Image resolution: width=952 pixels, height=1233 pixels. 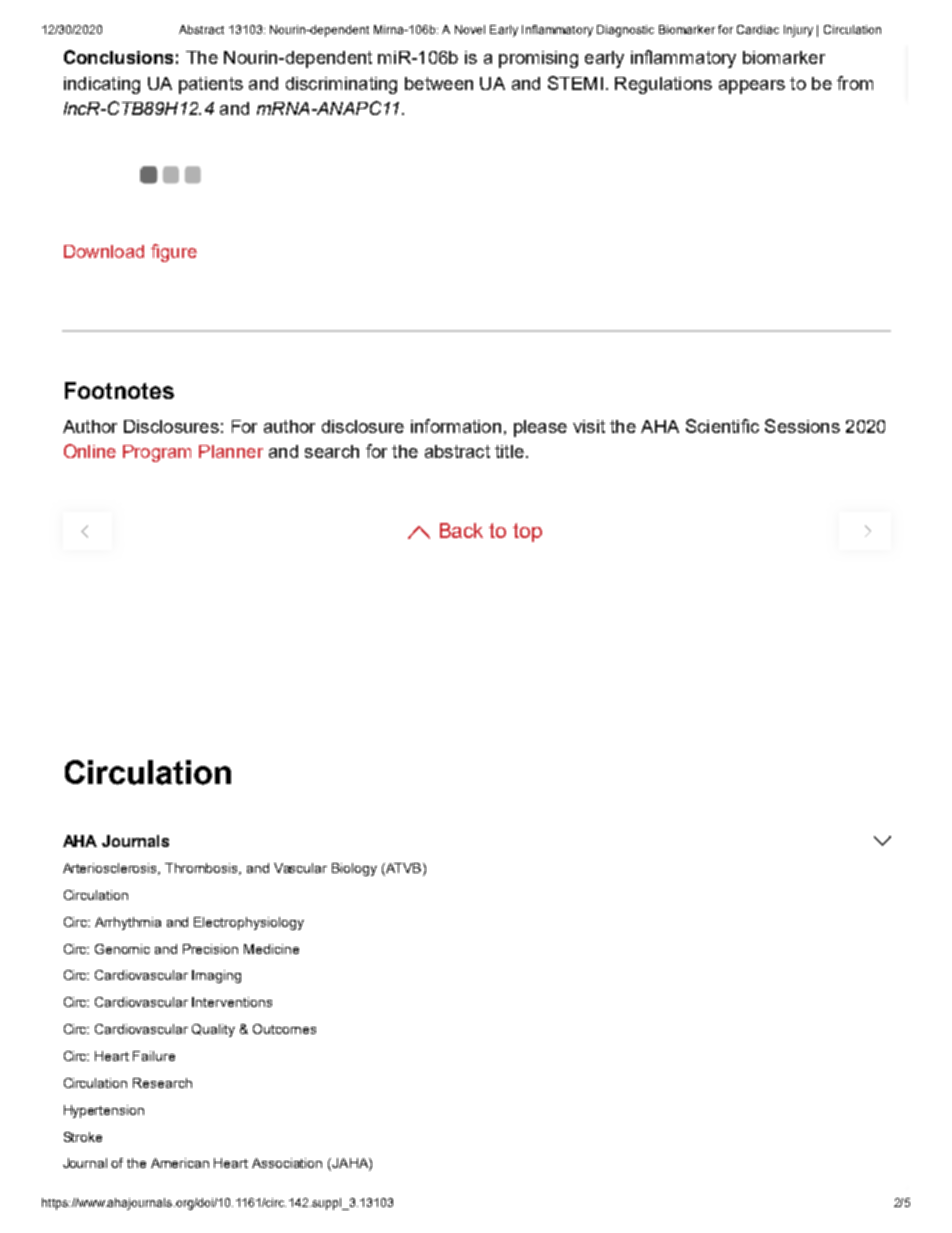 What do you see at coordinates (439, 83) in the screenshot?
I see `between` at bounding box center [439, 83].
